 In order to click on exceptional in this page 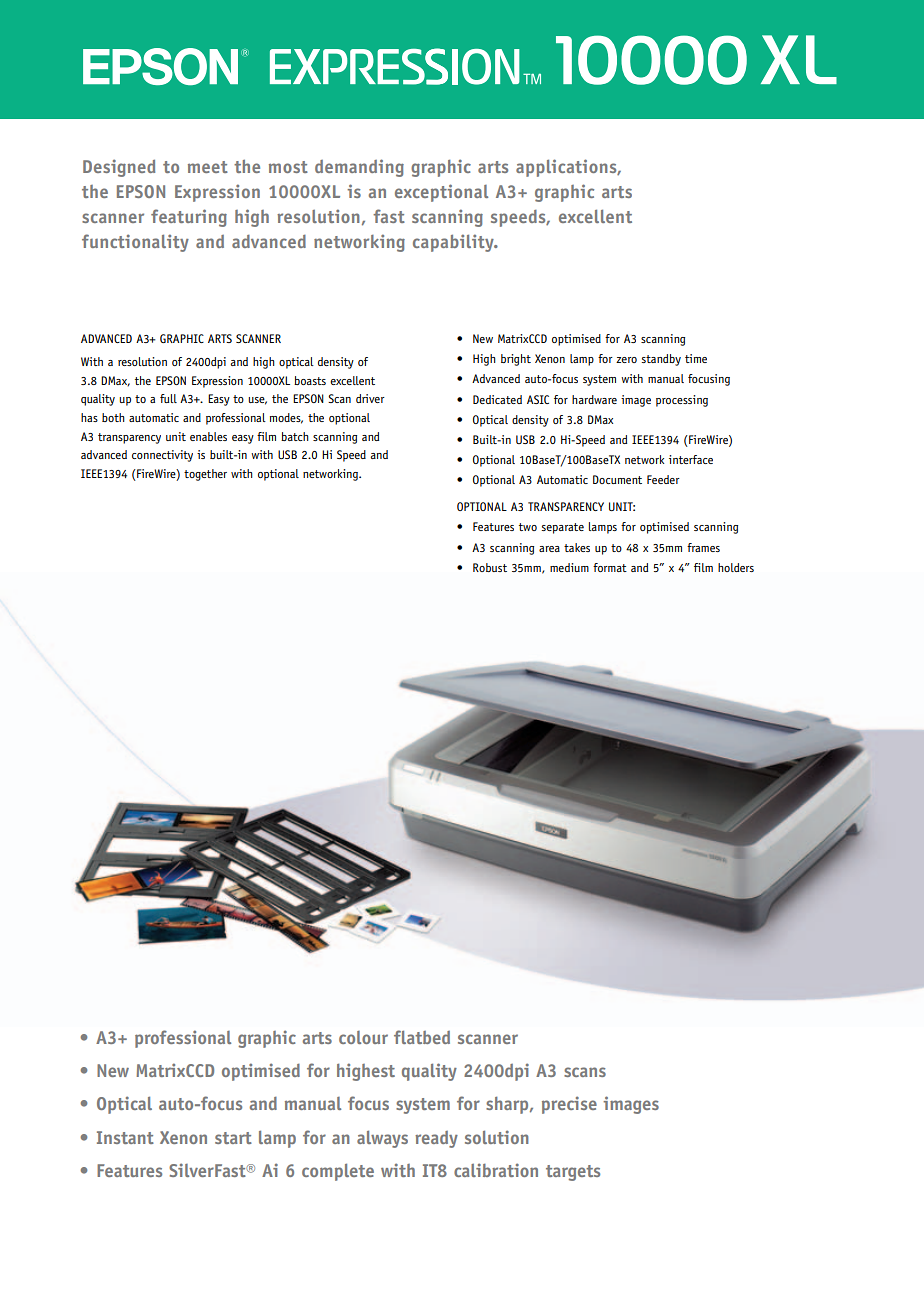, I will do `click(441, 193)`.
